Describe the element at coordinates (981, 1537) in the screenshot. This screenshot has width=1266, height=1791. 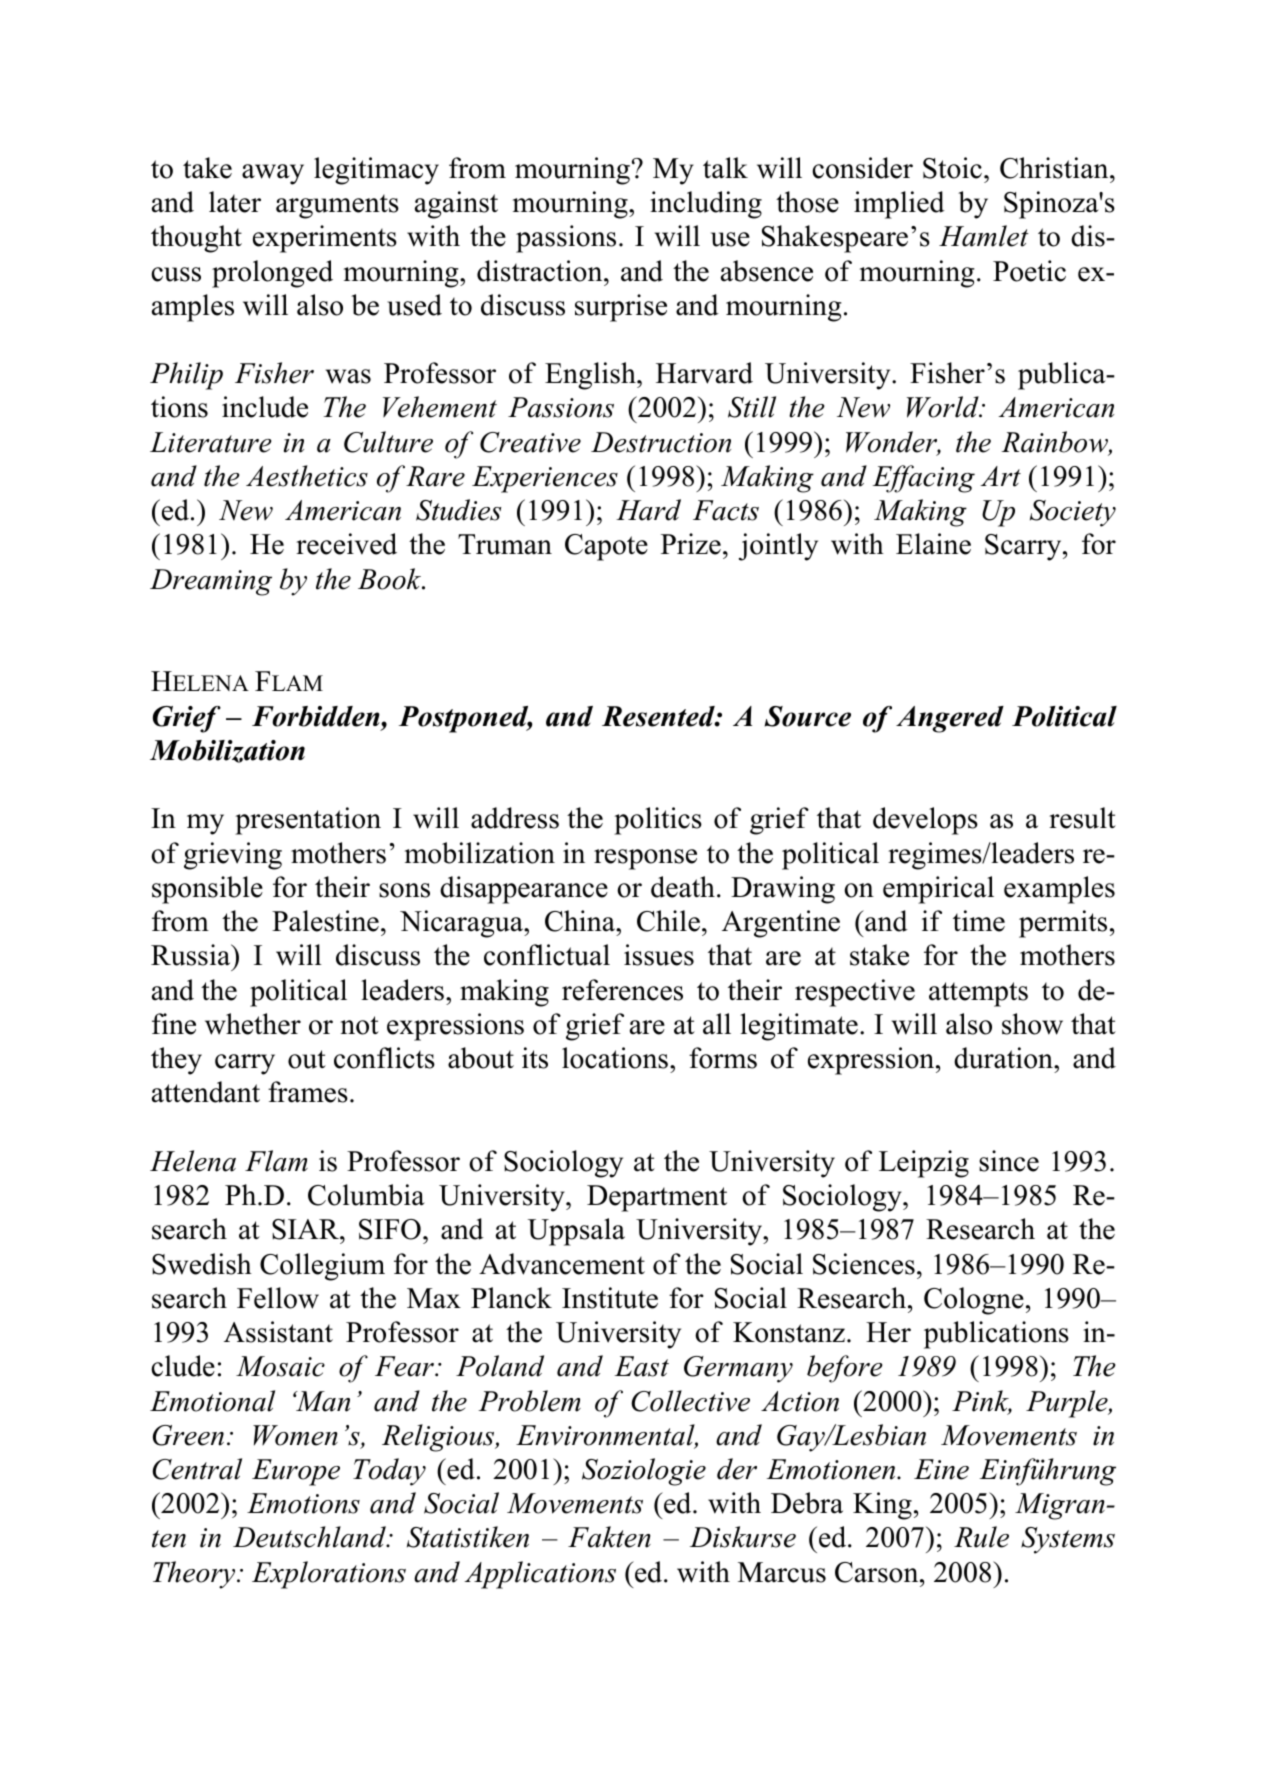
I see `Rule` at that location.
